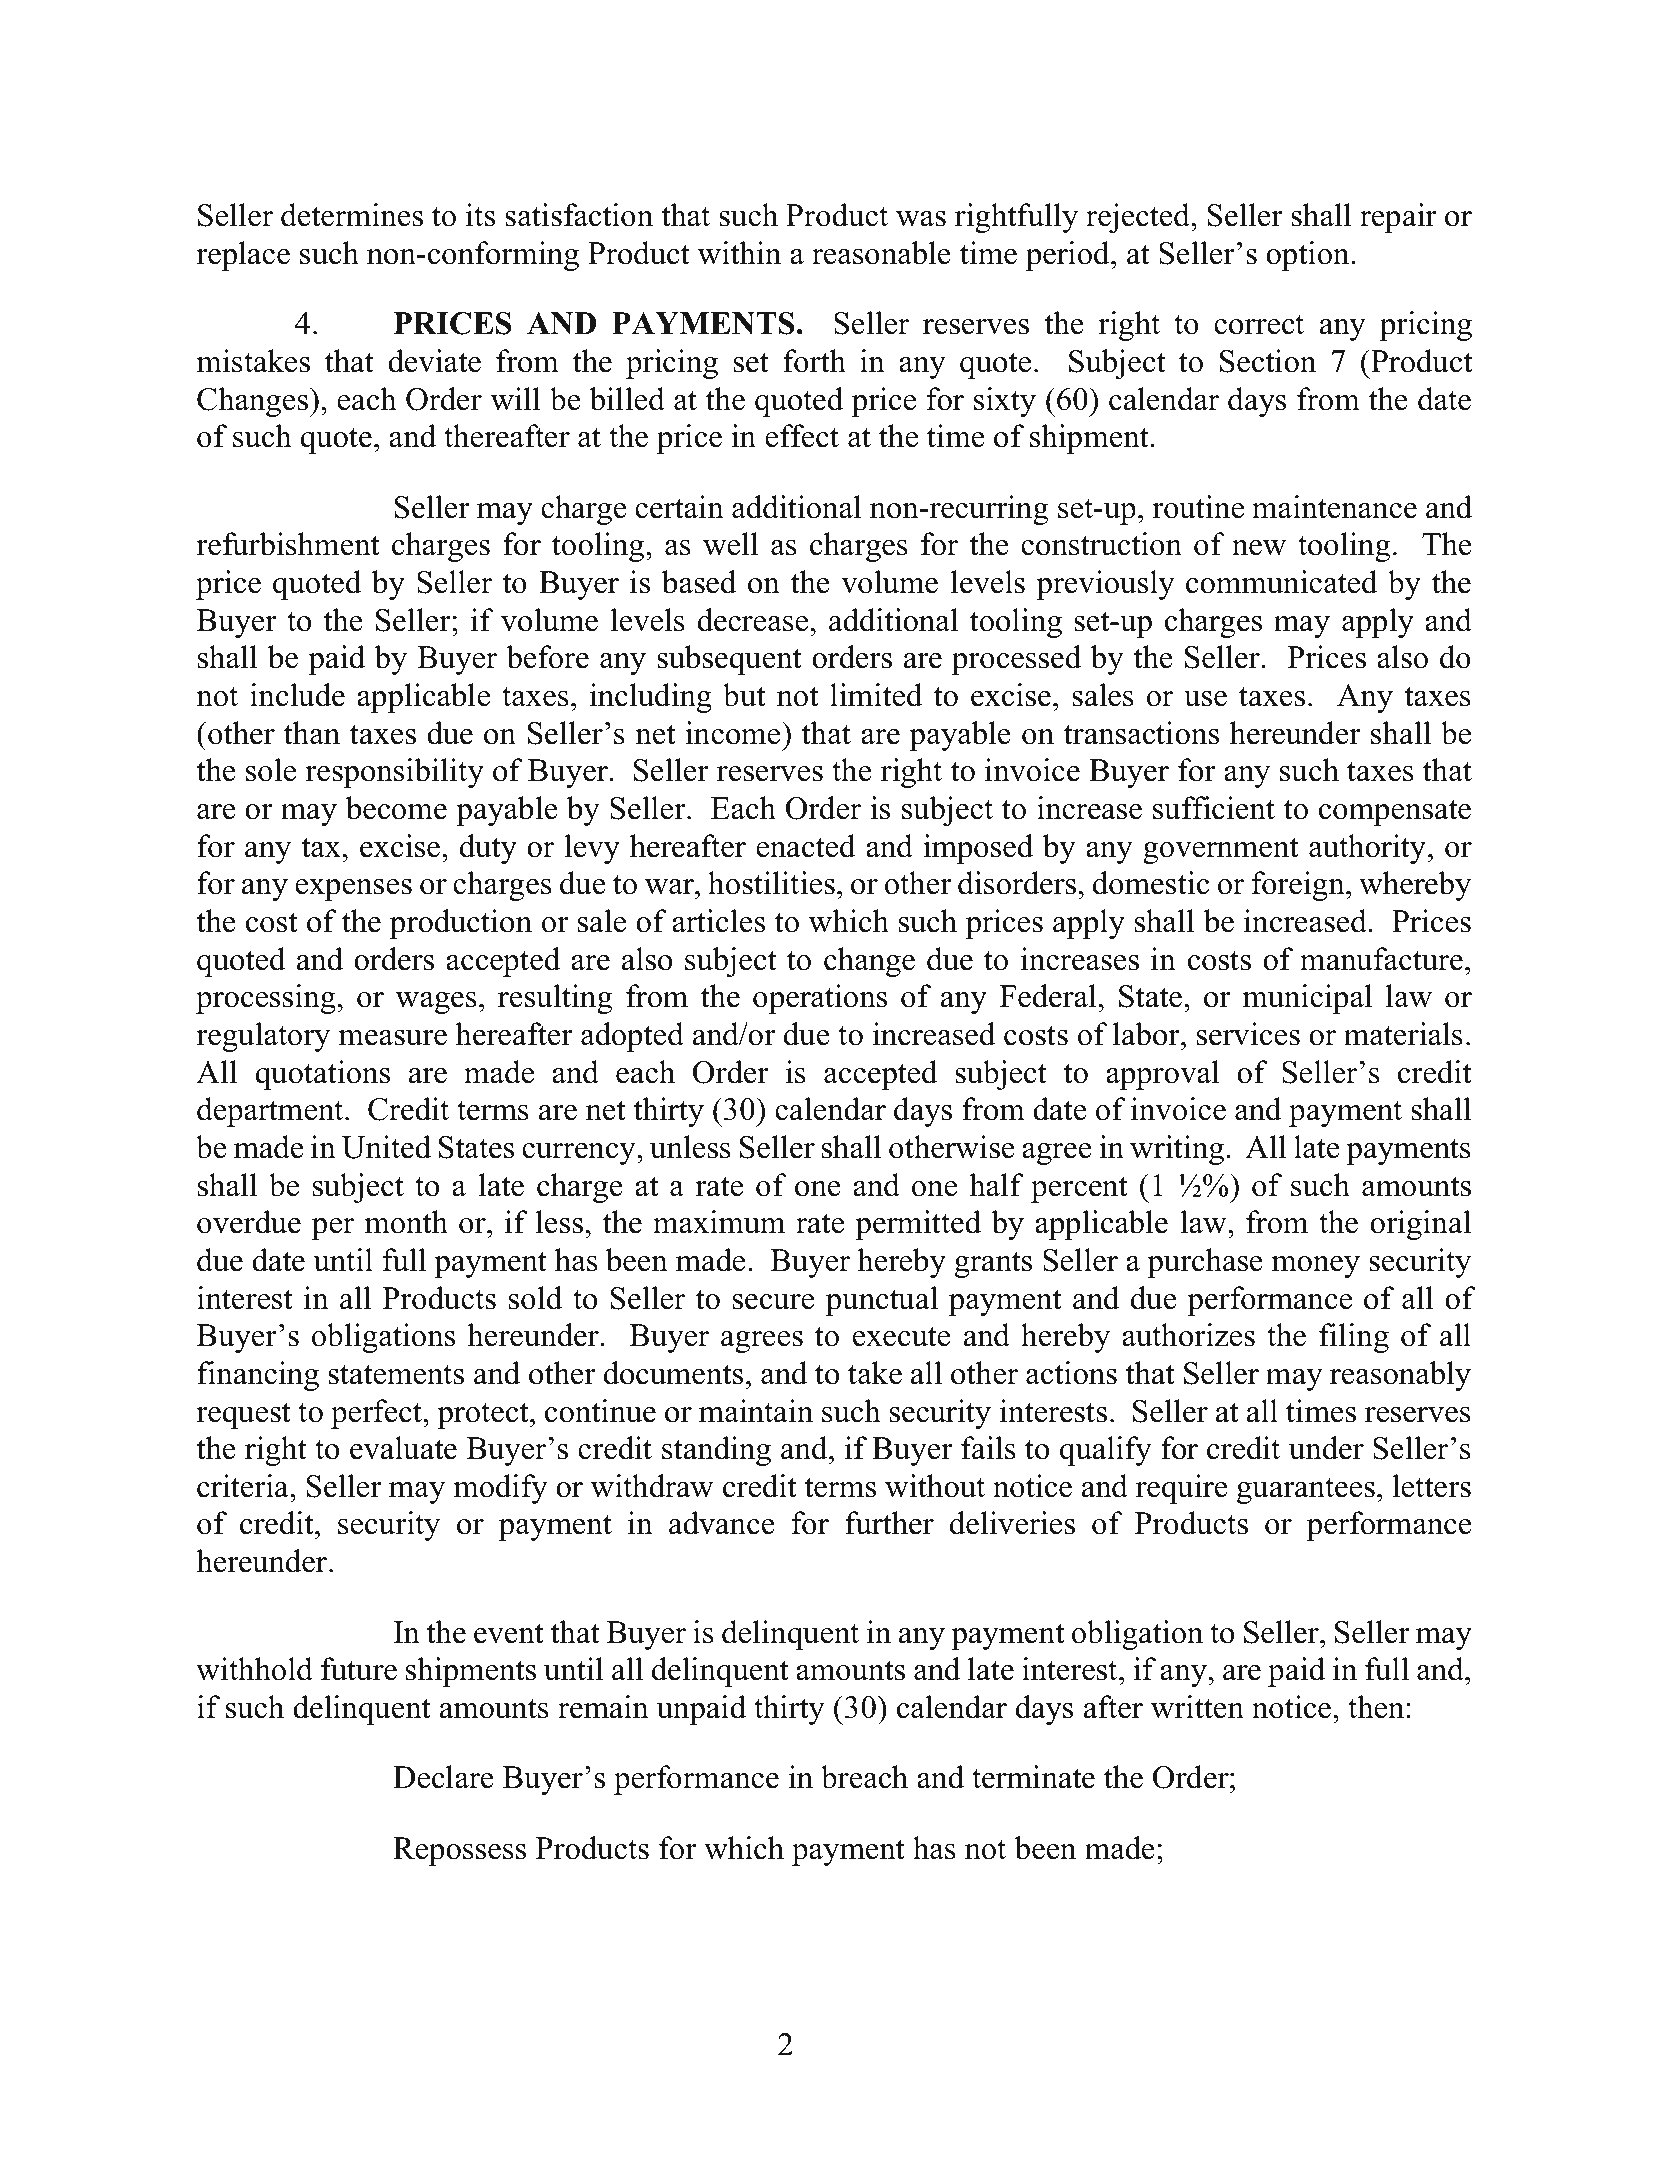  What do you see at coordinates (806, 846) in the page?
I see `enacted` at bounding box center [806, 846].
